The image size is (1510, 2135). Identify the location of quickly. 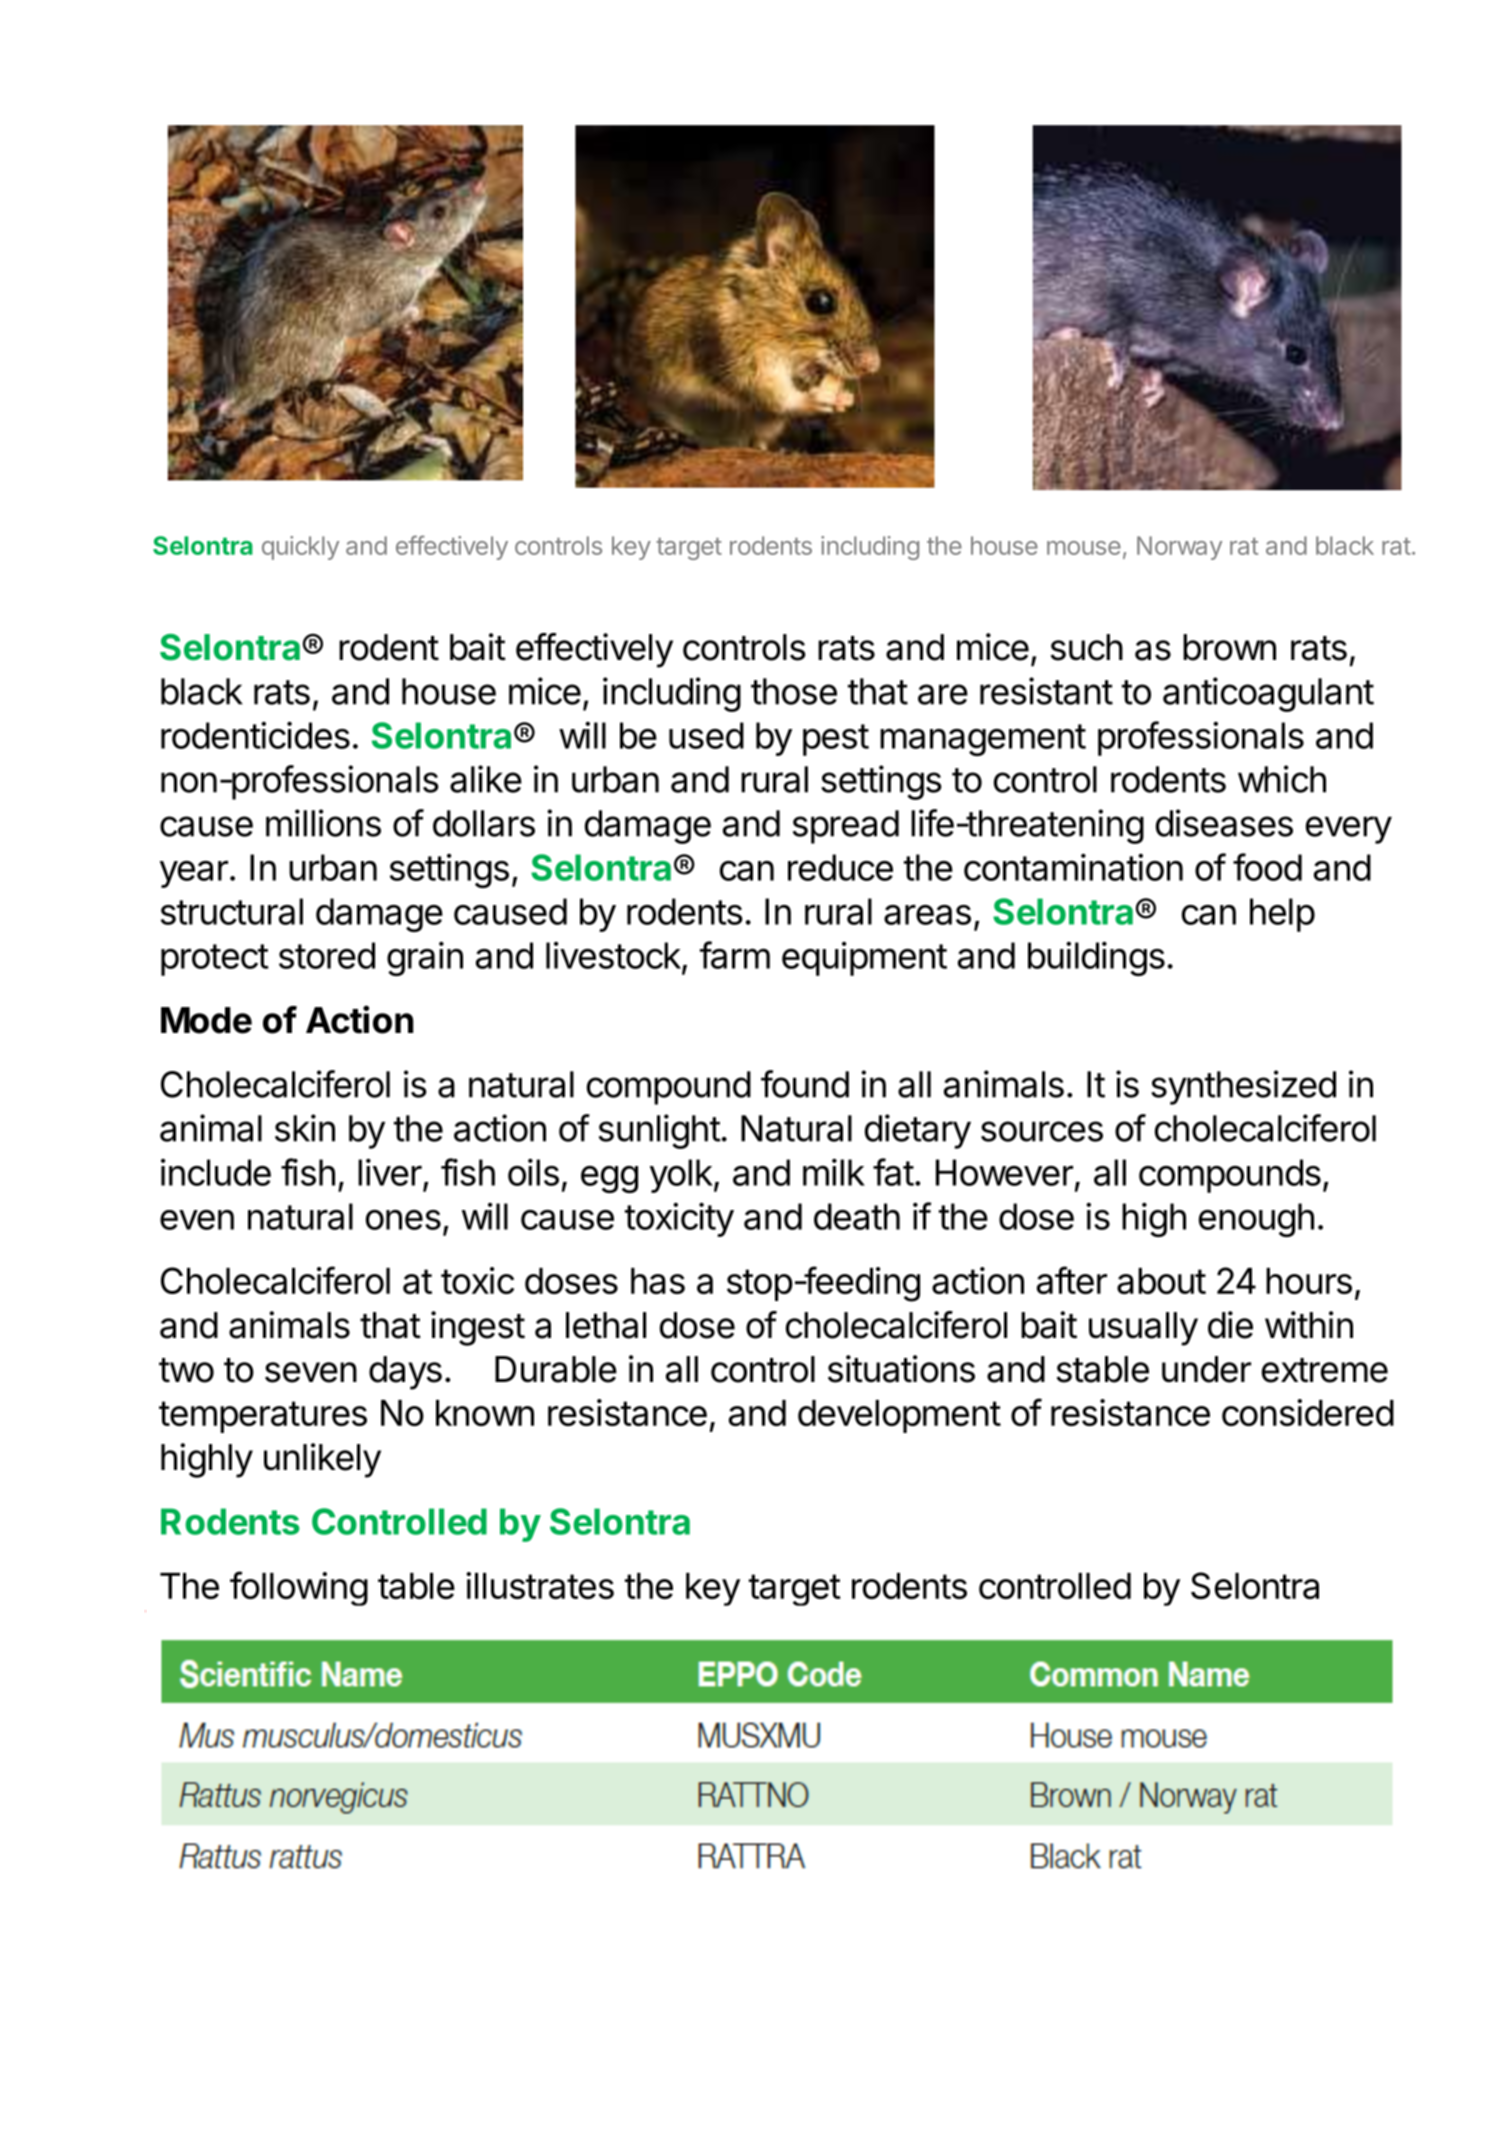
(300, 548).
